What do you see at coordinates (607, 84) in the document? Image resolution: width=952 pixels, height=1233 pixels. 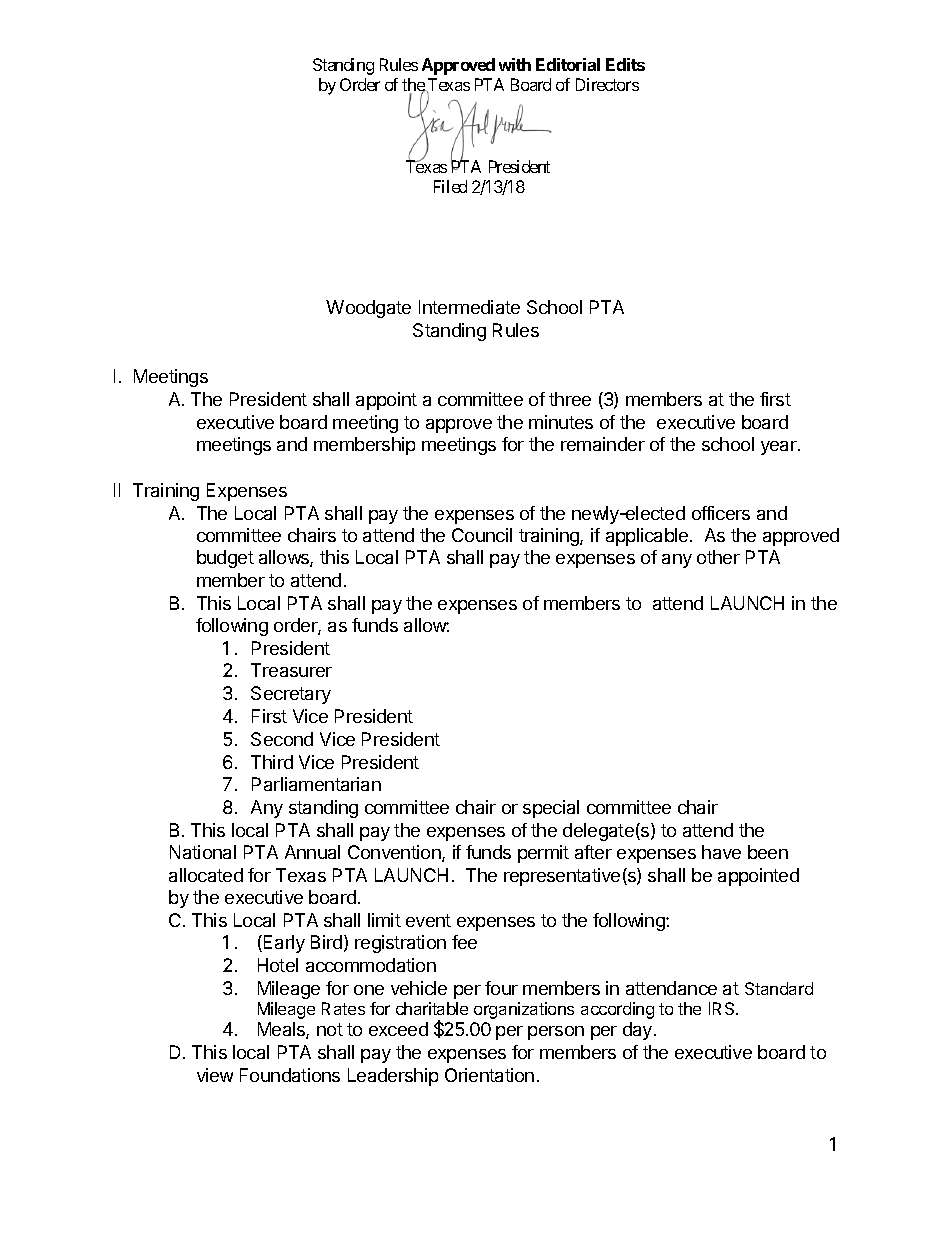 I see `Directors` at bounding box center [607, 84].
